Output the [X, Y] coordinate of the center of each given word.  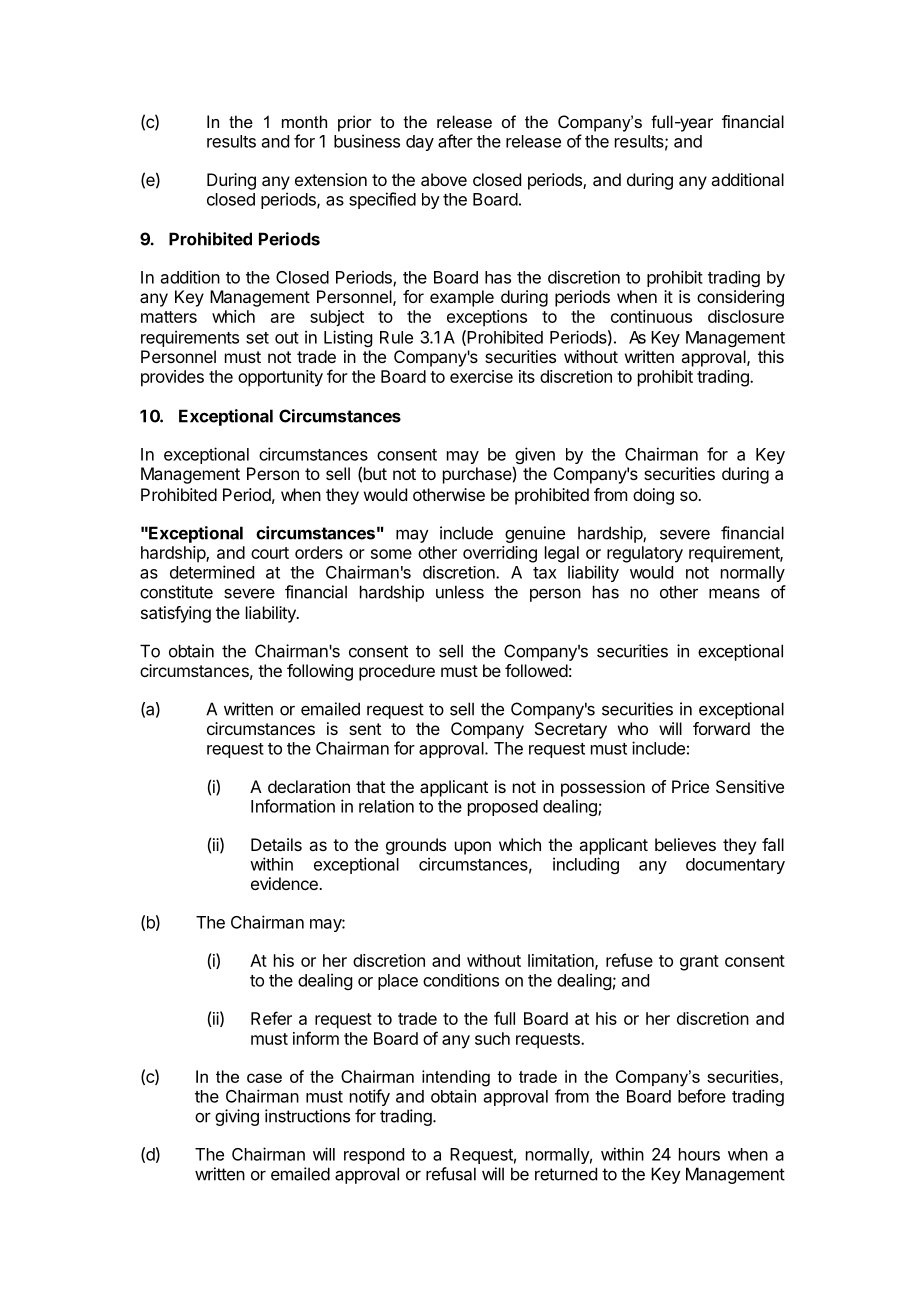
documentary [735, 866]
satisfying [176, 614]
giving [237, 1117]
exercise [481, 376]
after [455, 141]
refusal [451, 1174]
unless [460, 592]
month [304, 121]
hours [699, 1154]
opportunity [280, 378]
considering [740, 298]
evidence [285, 883]
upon [473, 848]
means [734, 593]
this [771, 356]
